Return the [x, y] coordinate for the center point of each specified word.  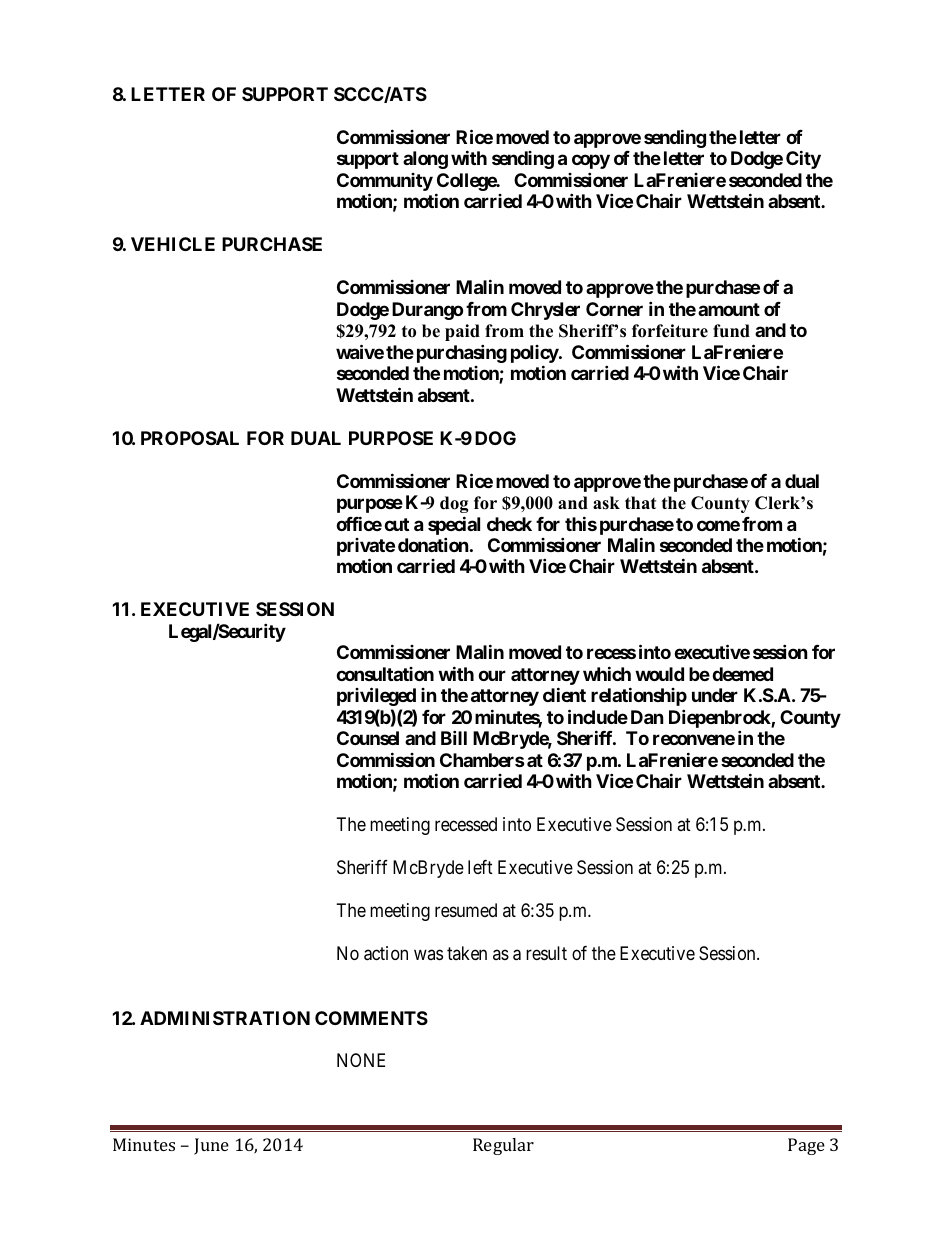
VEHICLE [173, 244]
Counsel [368, 738]
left [480, 867]
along [425, 160]
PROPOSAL [190, 438]
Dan [647, 717]
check [509, 524]
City [803, 159]
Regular [503, 1146]
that [640, 502]
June [211, 1146]
